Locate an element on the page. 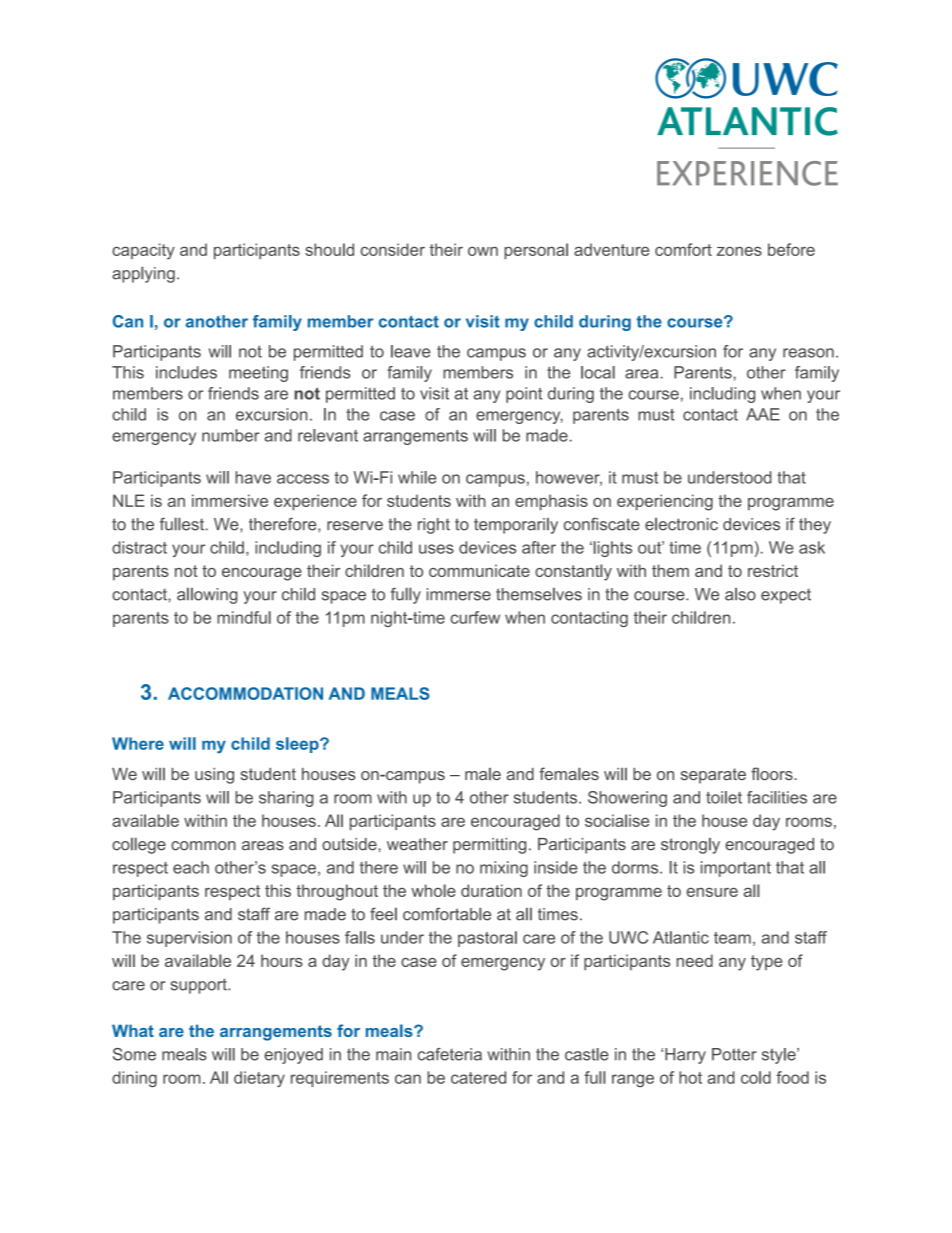  ACCOMMODATION is located at coordinates (245, 693).
